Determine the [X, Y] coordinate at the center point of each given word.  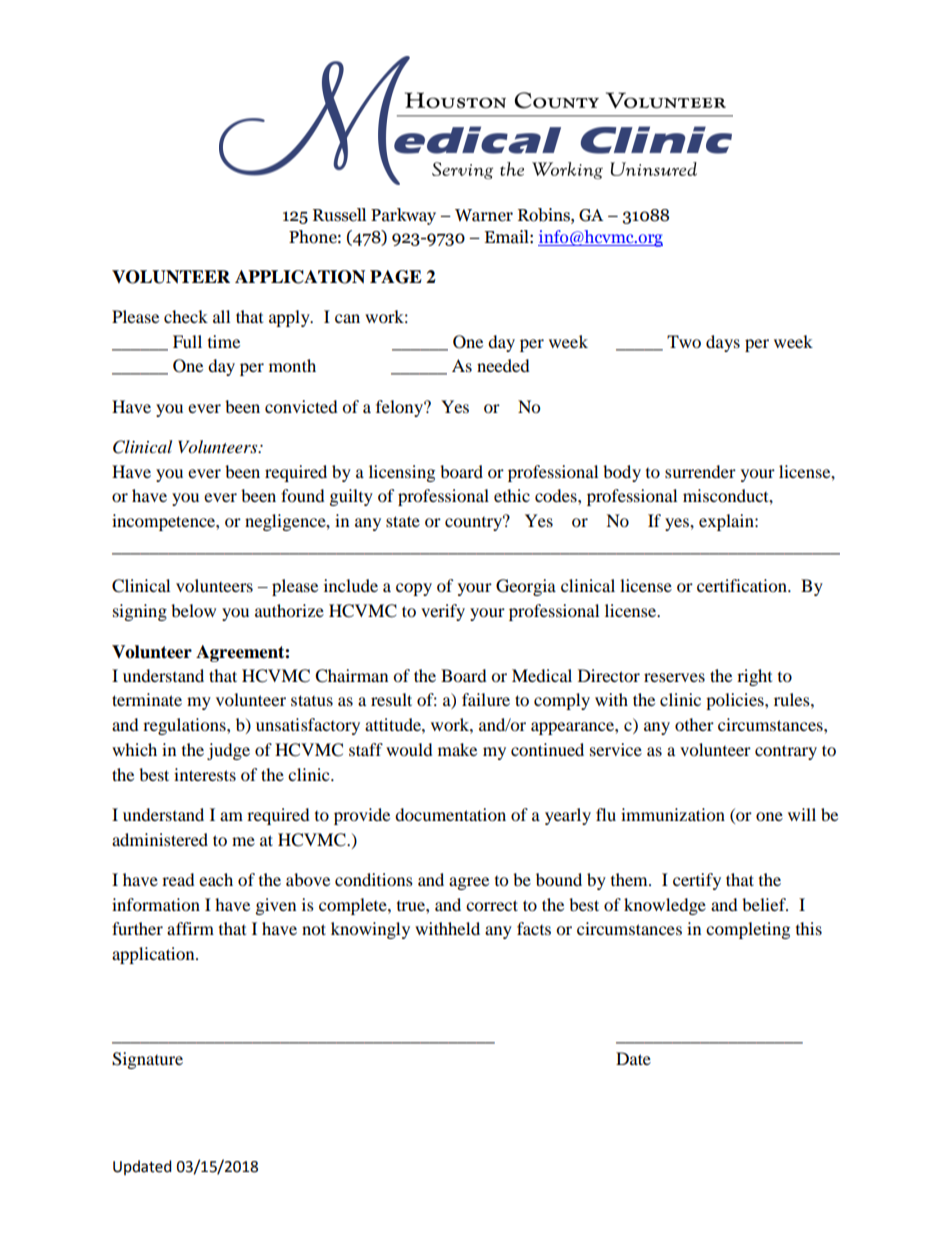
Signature [147, 1060]
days [723, 343]
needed [503, 365]
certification [743, 585]
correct [492, 905]
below [193, 610]
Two [684, 341]
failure [486, 699]
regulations [185, 726]
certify [697, 881]
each [216, 879]
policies [736, 701]
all [221, 316]
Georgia [526, 587]
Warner [484, 215]
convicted [301, 406]
